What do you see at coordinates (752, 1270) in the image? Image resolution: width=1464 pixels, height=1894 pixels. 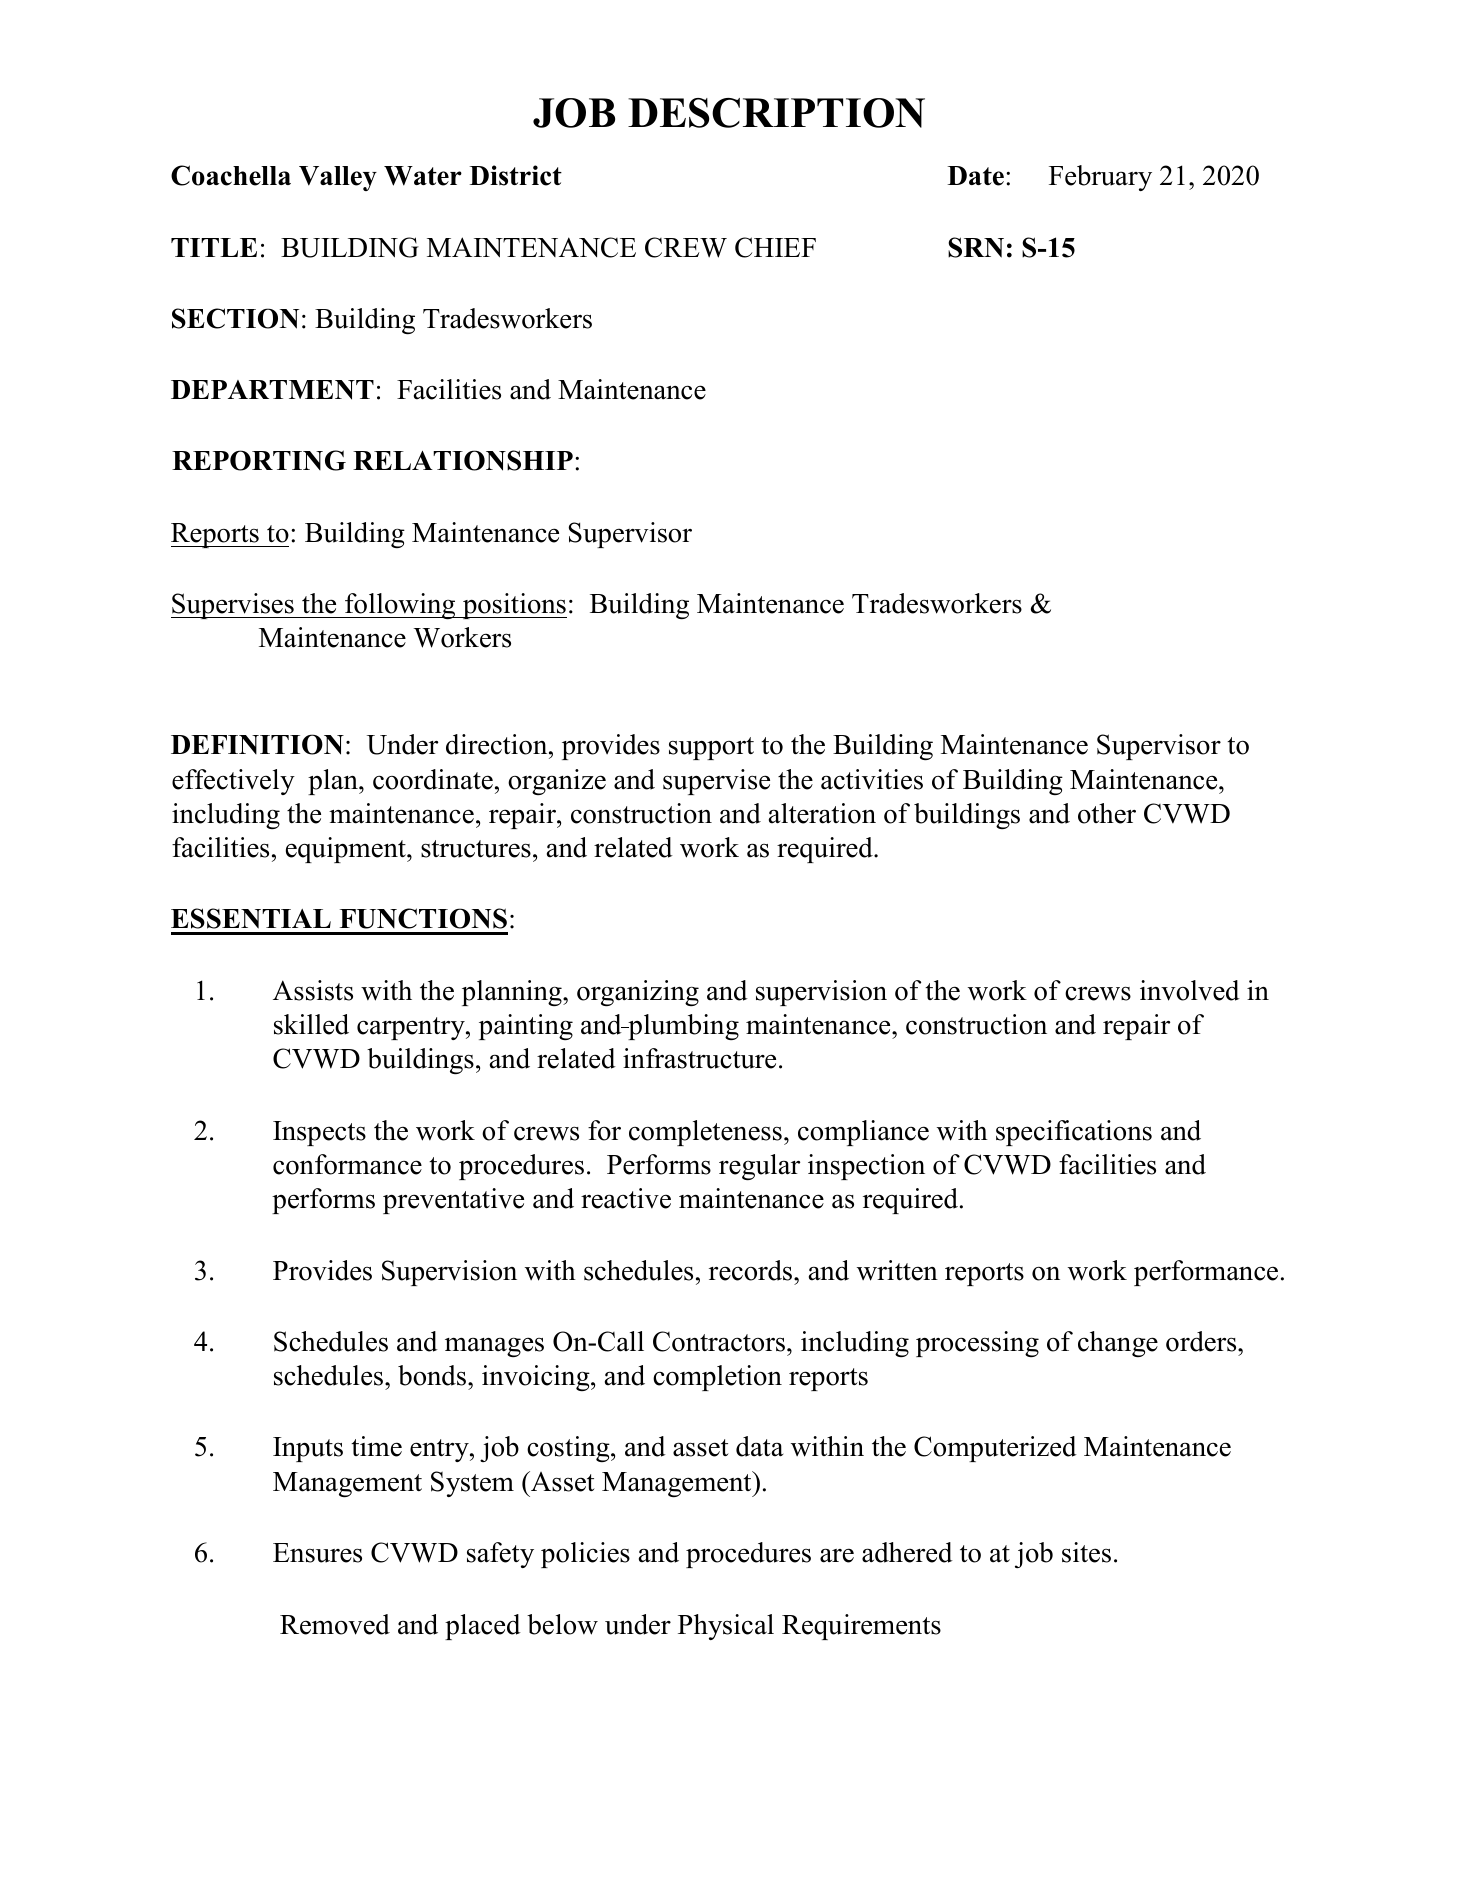 I see `records` at bounding box center [752, 1270].
